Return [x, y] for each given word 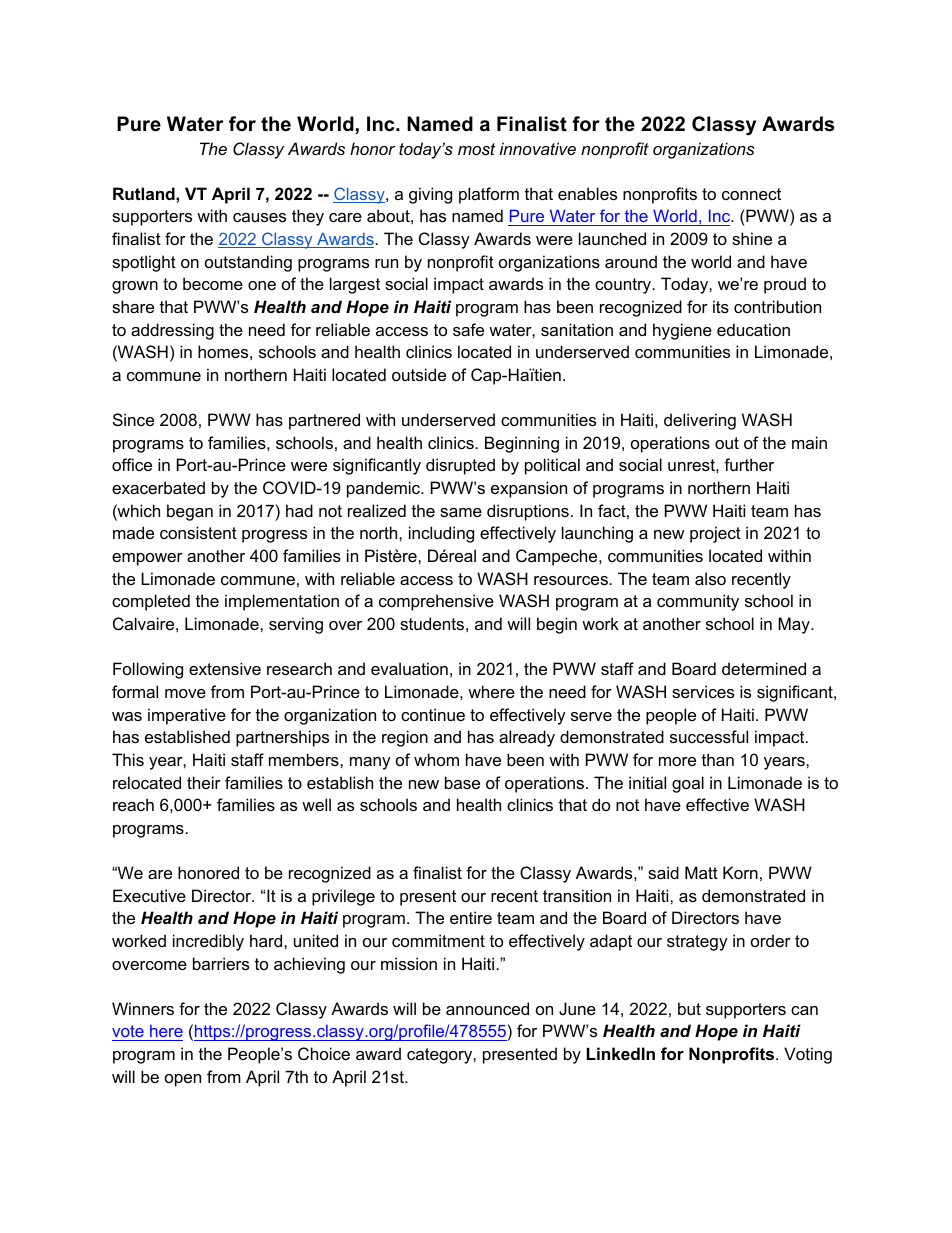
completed [151, 602]
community [698, 602]
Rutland [145, 193]
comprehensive [436, 602]
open [183, 1080]
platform [489, 195]
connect [751, 194]
